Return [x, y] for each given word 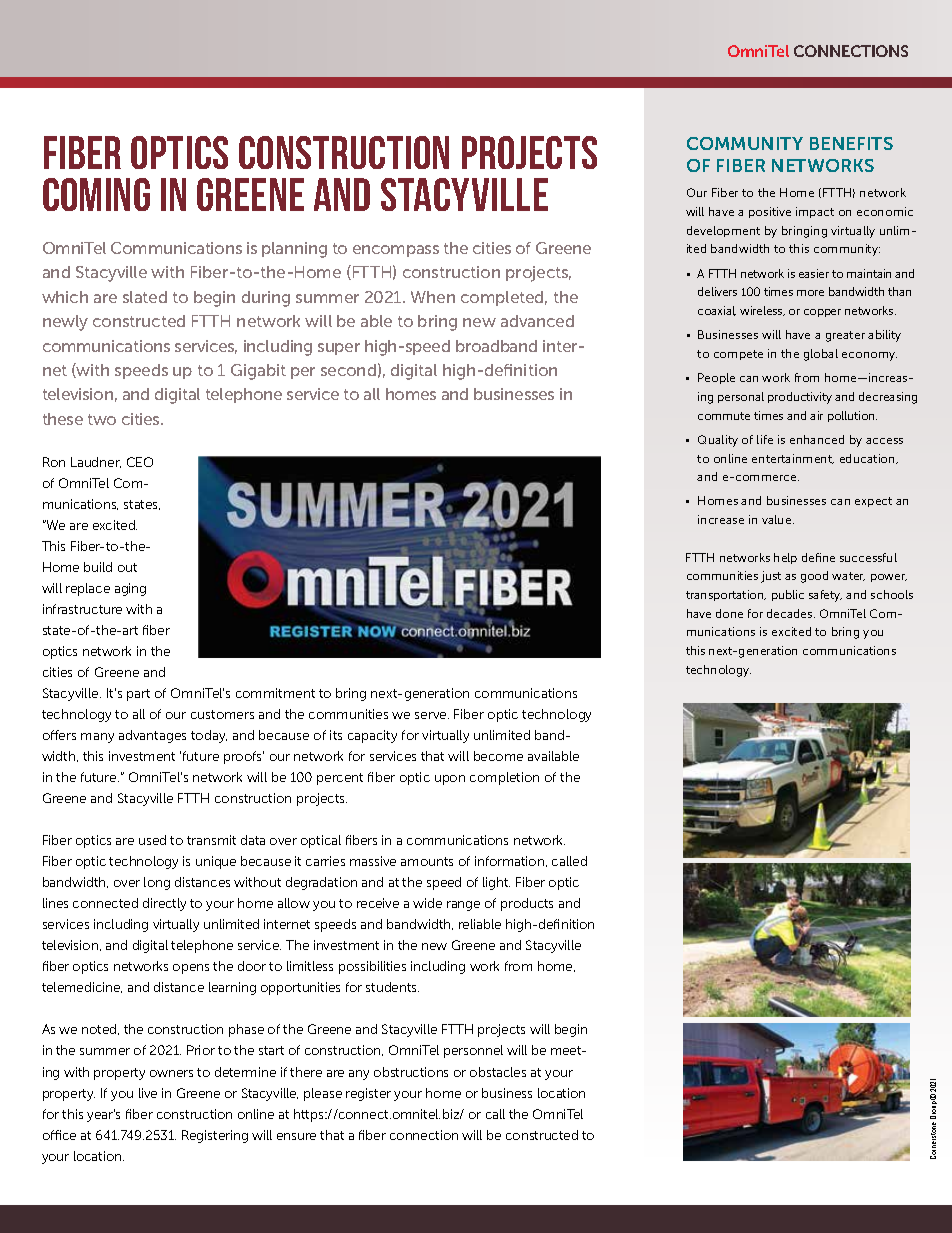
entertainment [793, 459]
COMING [96, 194]
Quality [718, 441]
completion [504, 778]
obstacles [498, 1072]
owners [171, 1073]
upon [450, 780]
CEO [140, 462]
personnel [473, 1051]
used [152, 840]
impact [815, 212]
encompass [396, 251]
